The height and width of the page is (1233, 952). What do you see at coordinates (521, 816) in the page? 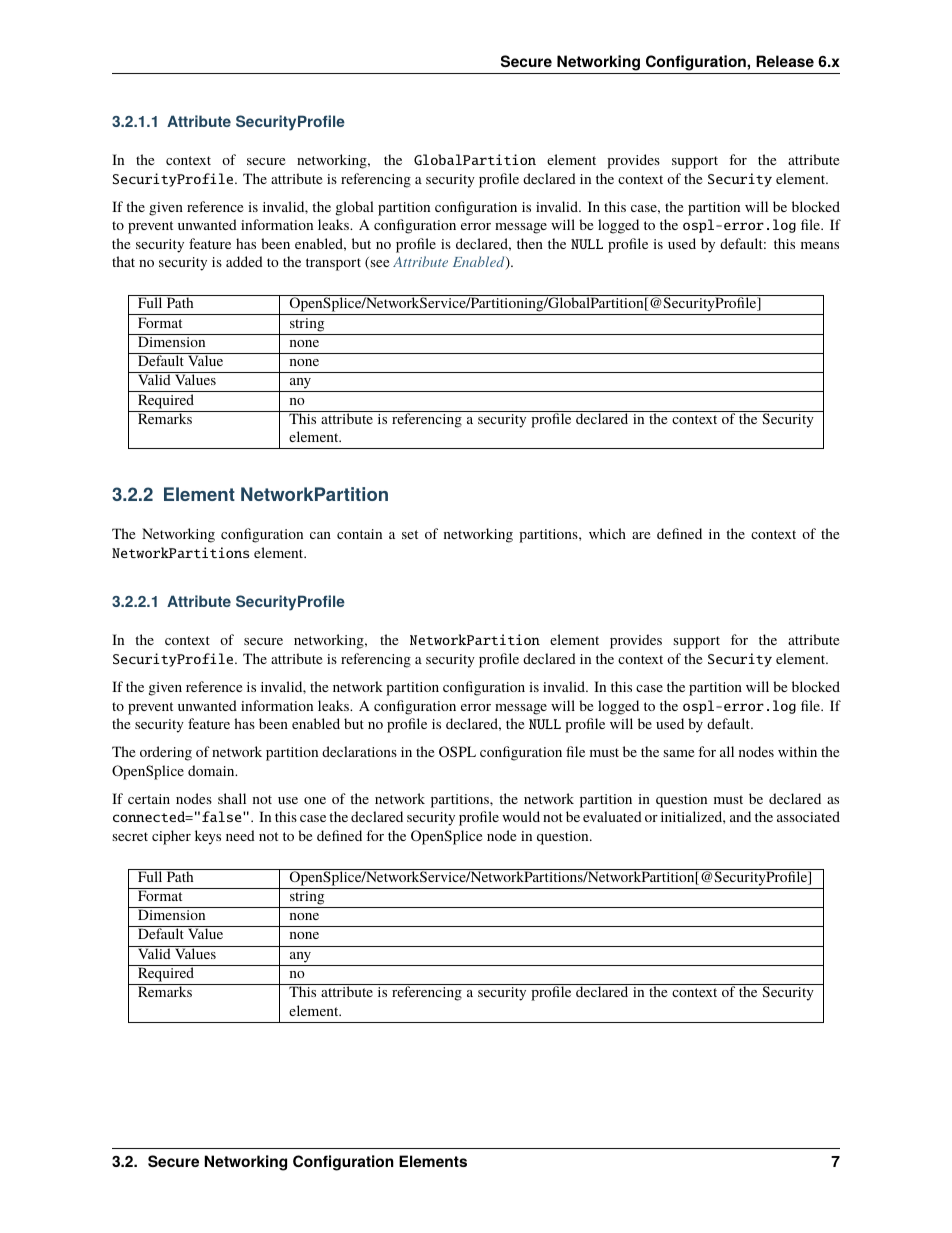
I see `would` at bounding box center [521, 816].
